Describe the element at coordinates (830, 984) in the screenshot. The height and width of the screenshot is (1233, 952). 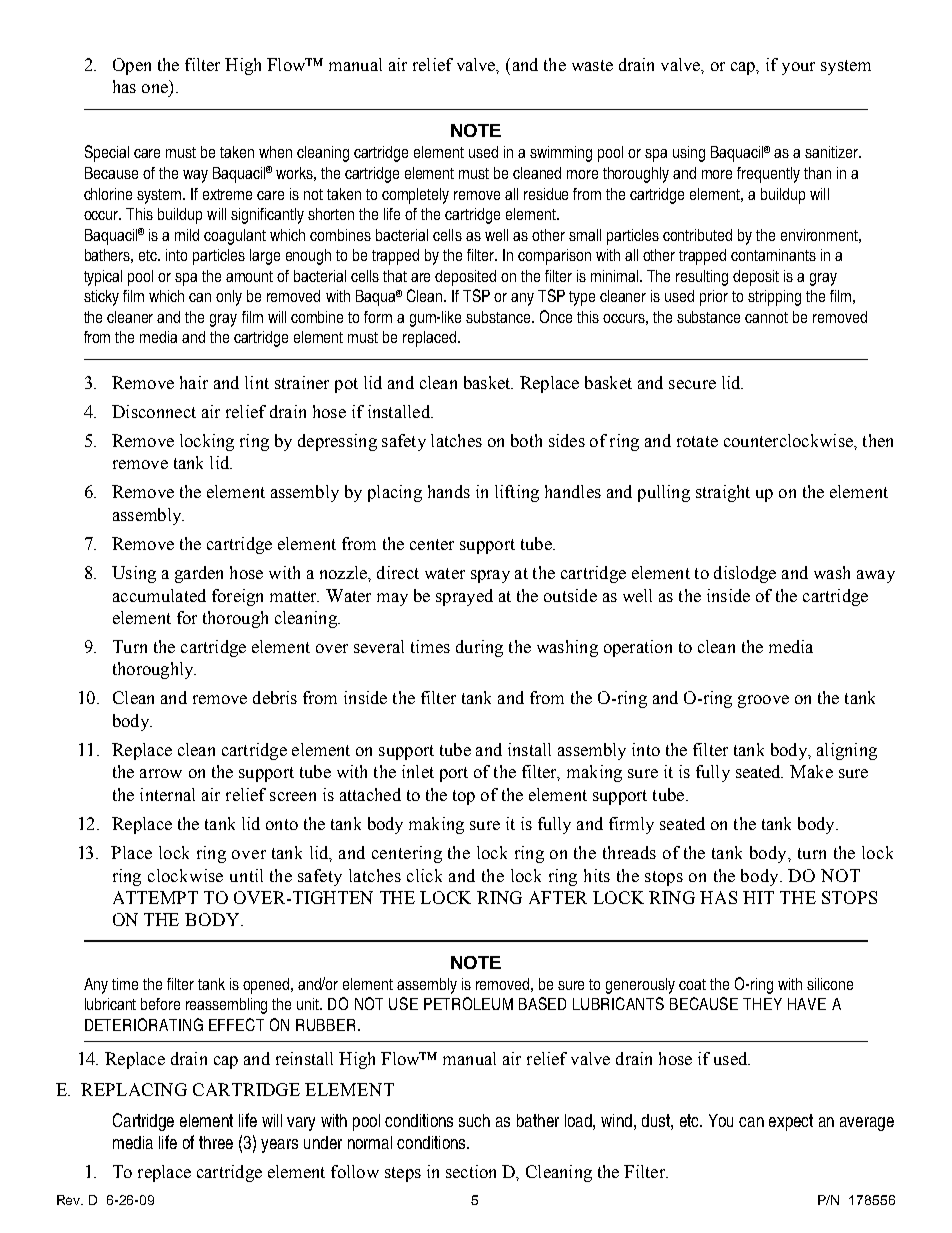
I see `silicone` at that location.
